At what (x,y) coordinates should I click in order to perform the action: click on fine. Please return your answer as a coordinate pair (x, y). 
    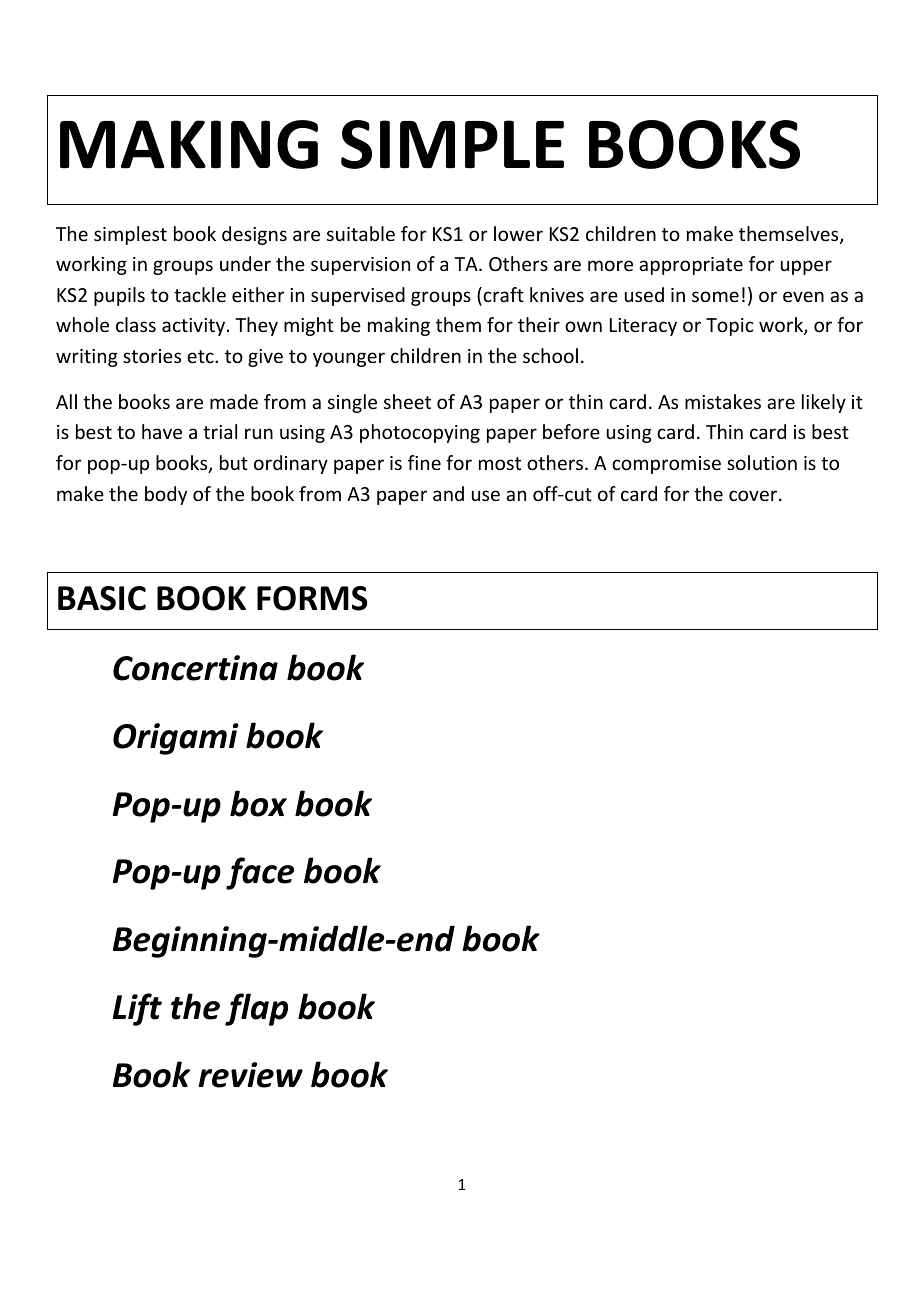
    Looking at the image, I should click on (424, 462).
